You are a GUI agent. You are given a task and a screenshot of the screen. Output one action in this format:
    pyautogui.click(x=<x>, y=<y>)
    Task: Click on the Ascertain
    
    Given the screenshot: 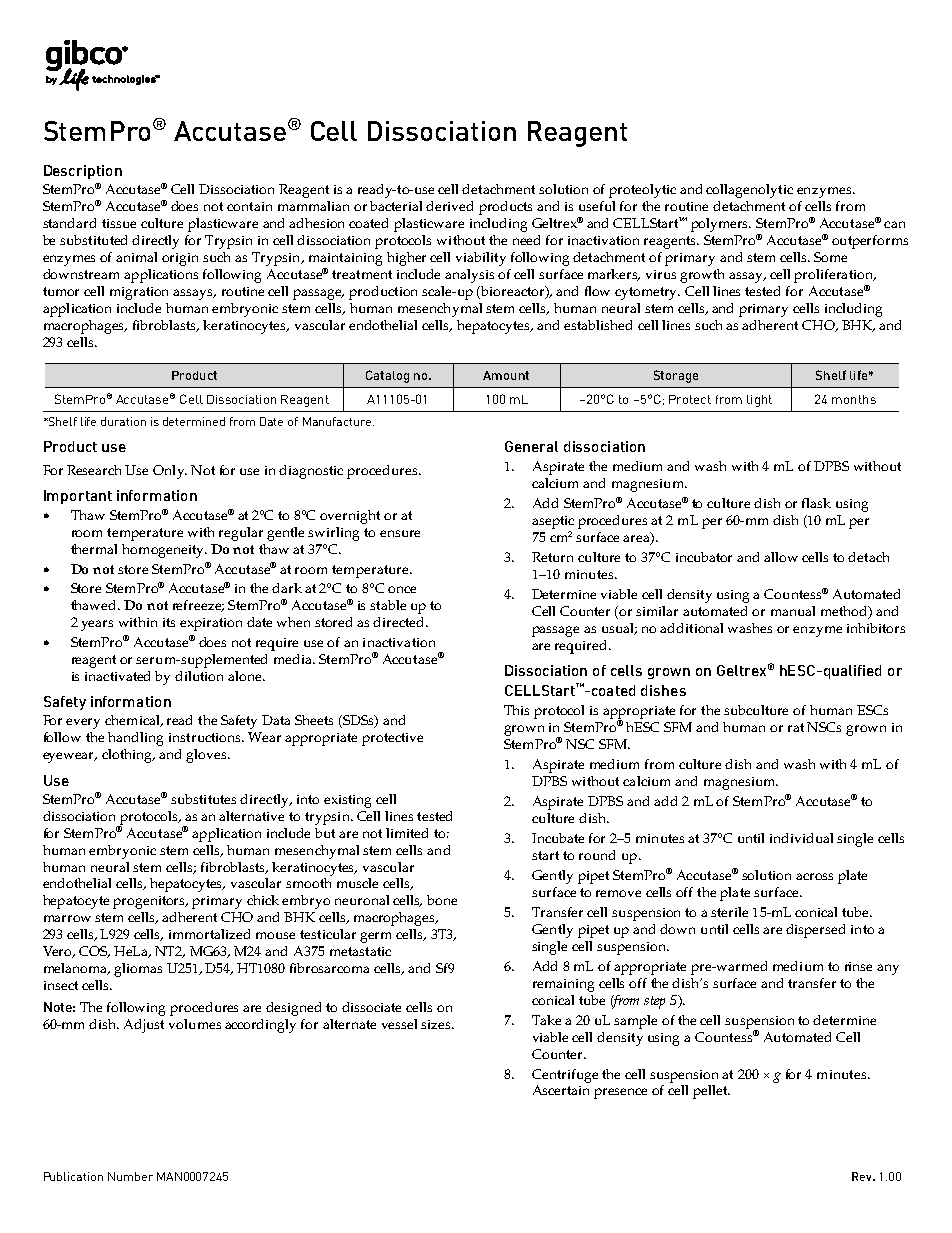 What is the action you would take?
    pyautogui.click(x=561, y=1090)
